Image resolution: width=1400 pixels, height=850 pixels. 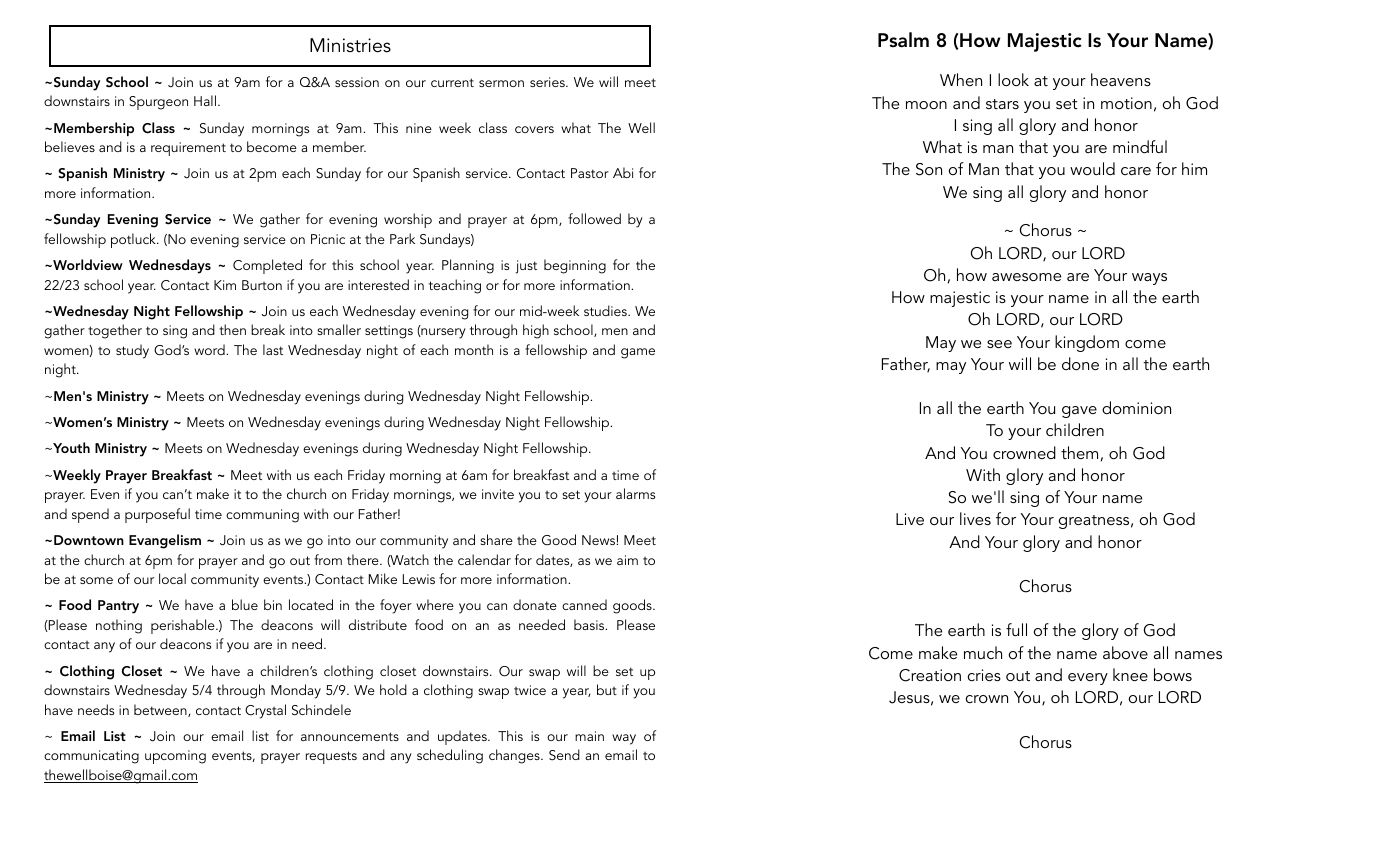 What do you see at coordinates (1149, 279) in the screenshot?
I see `ways` at bounding box center [1149, 279].
